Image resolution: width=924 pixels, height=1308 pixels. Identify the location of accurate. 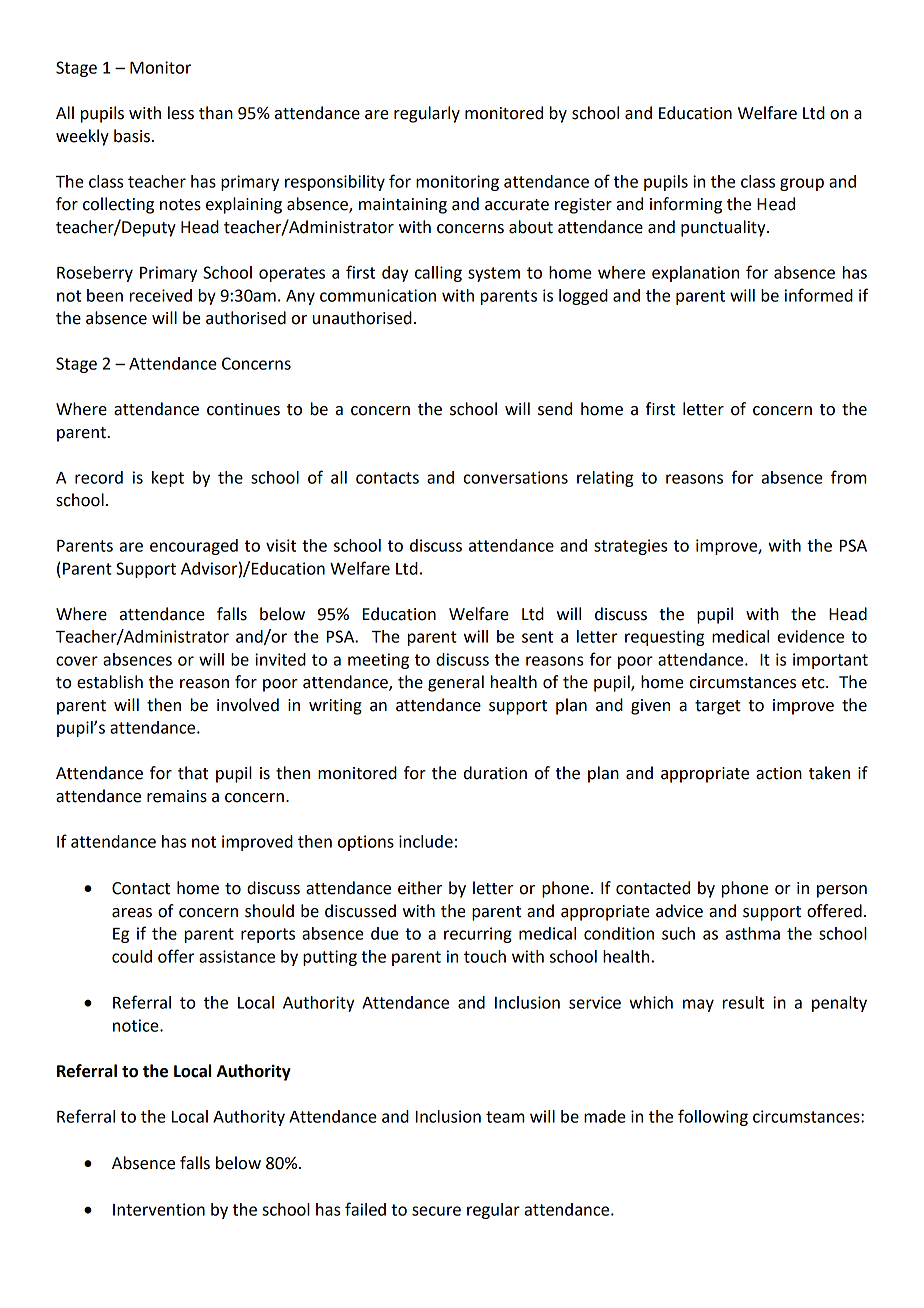
(517, 205).
